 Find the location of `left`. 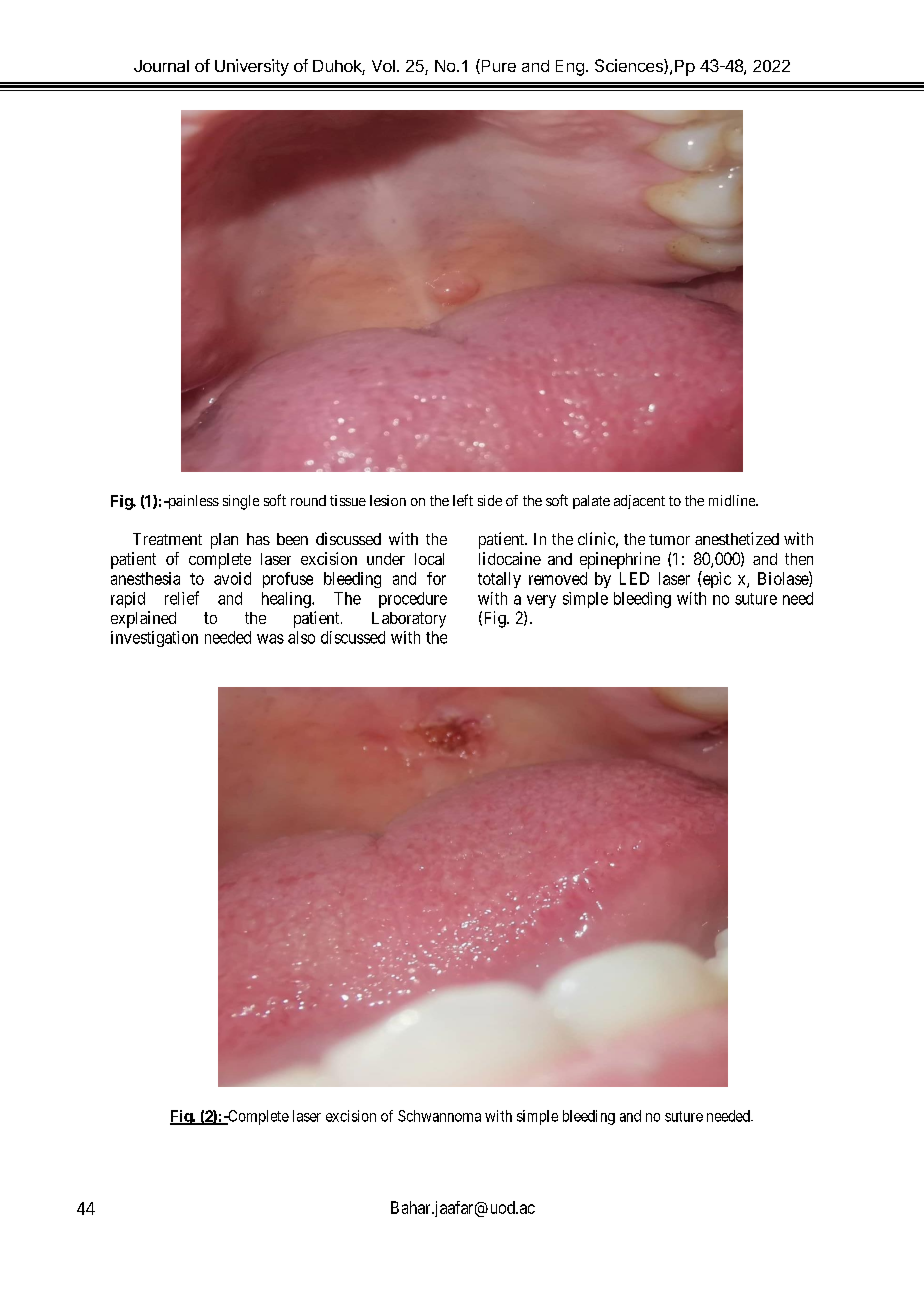

left is located at coordinates (463, 500).
